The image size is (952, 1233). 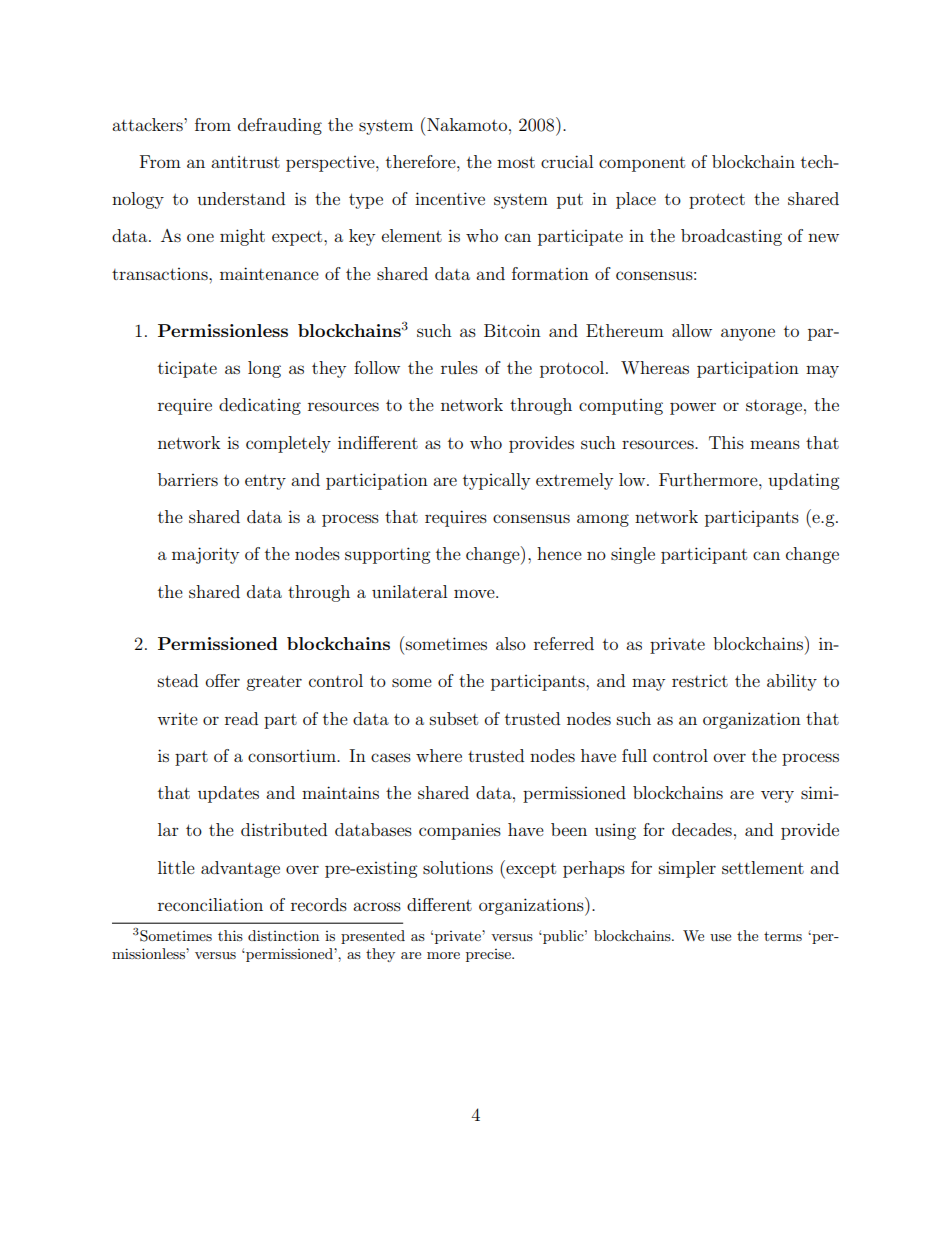 I want to click on reconciliation, so click(x=210, y=904).
